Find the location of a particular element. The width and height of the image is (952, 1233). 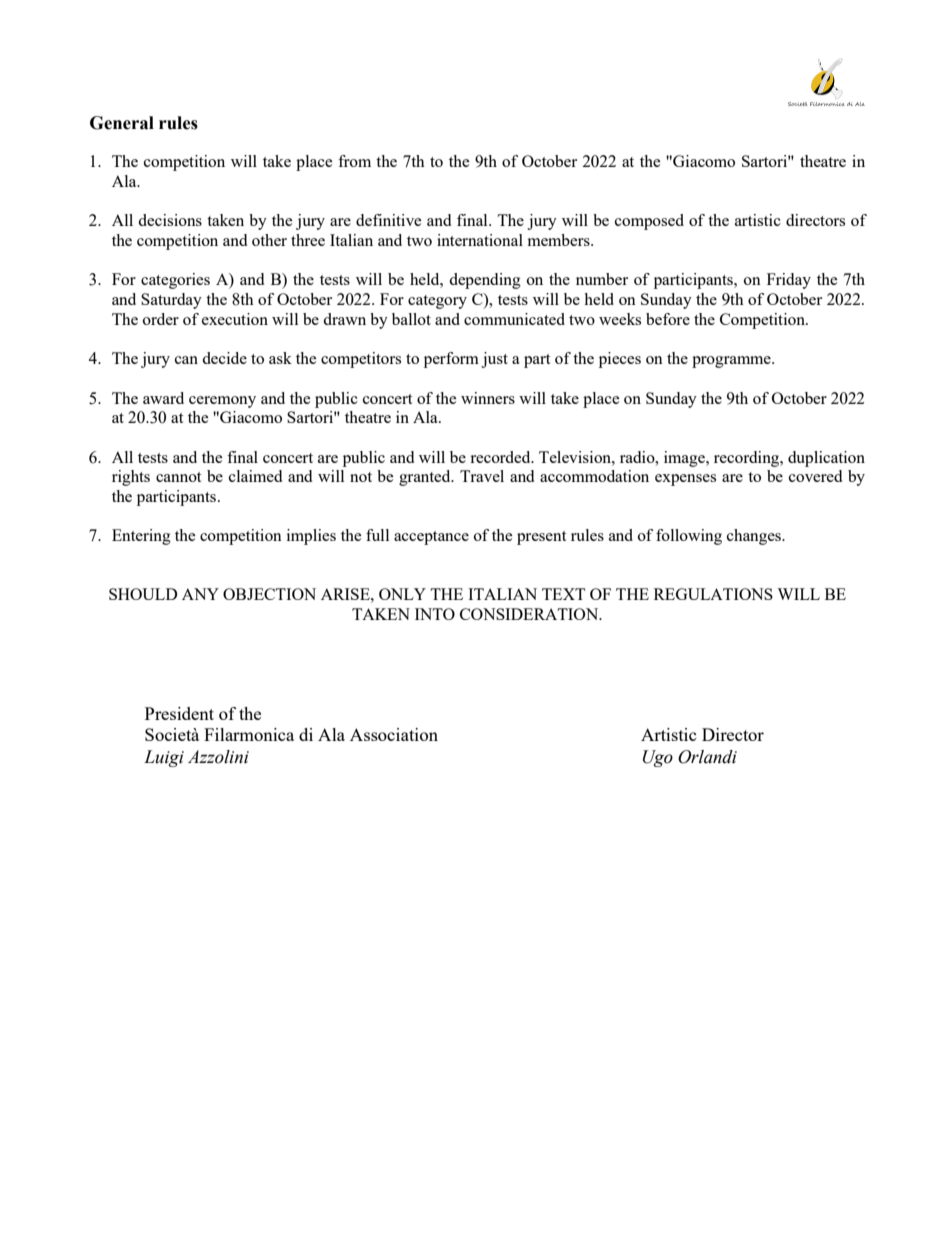

Association is located at coordinates (394, 734).
